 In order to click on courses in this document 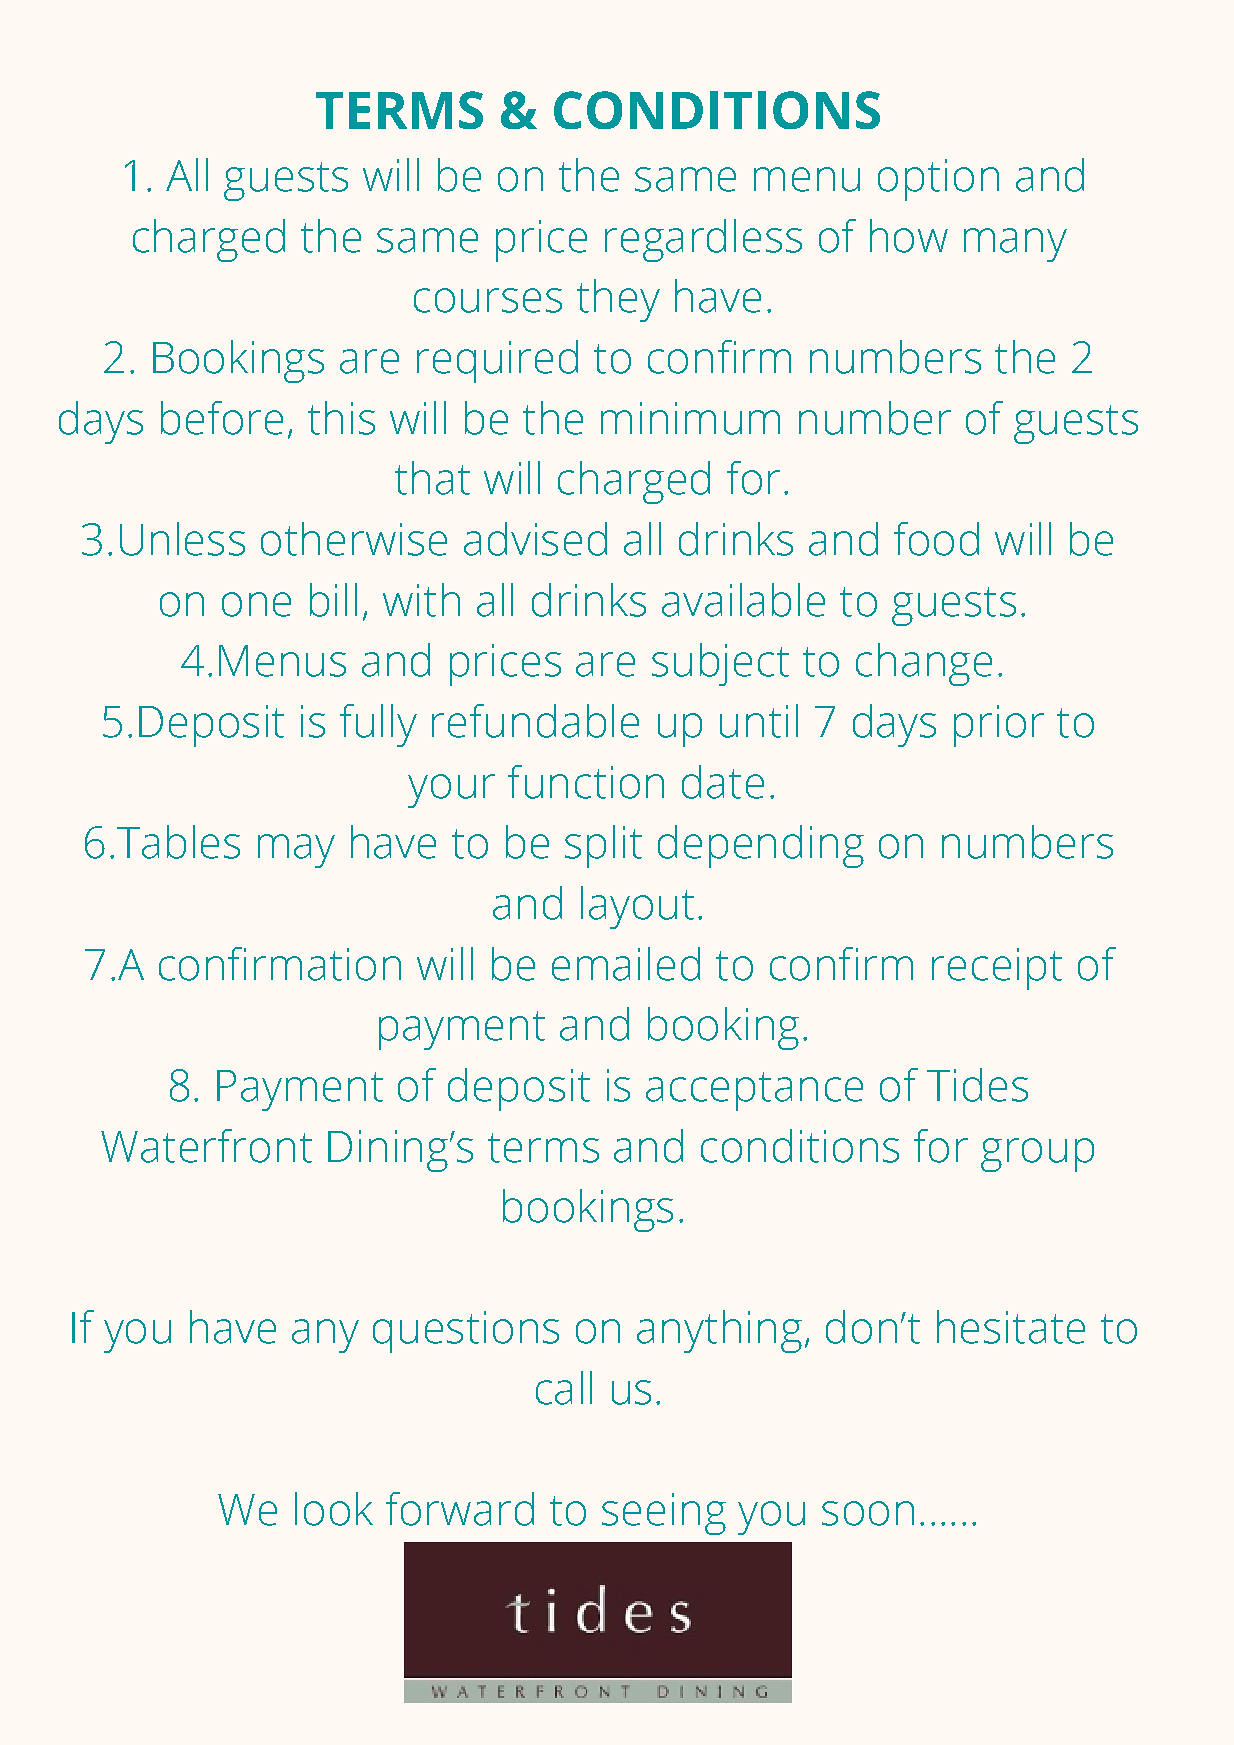, I will do `click(488, 300)`.
